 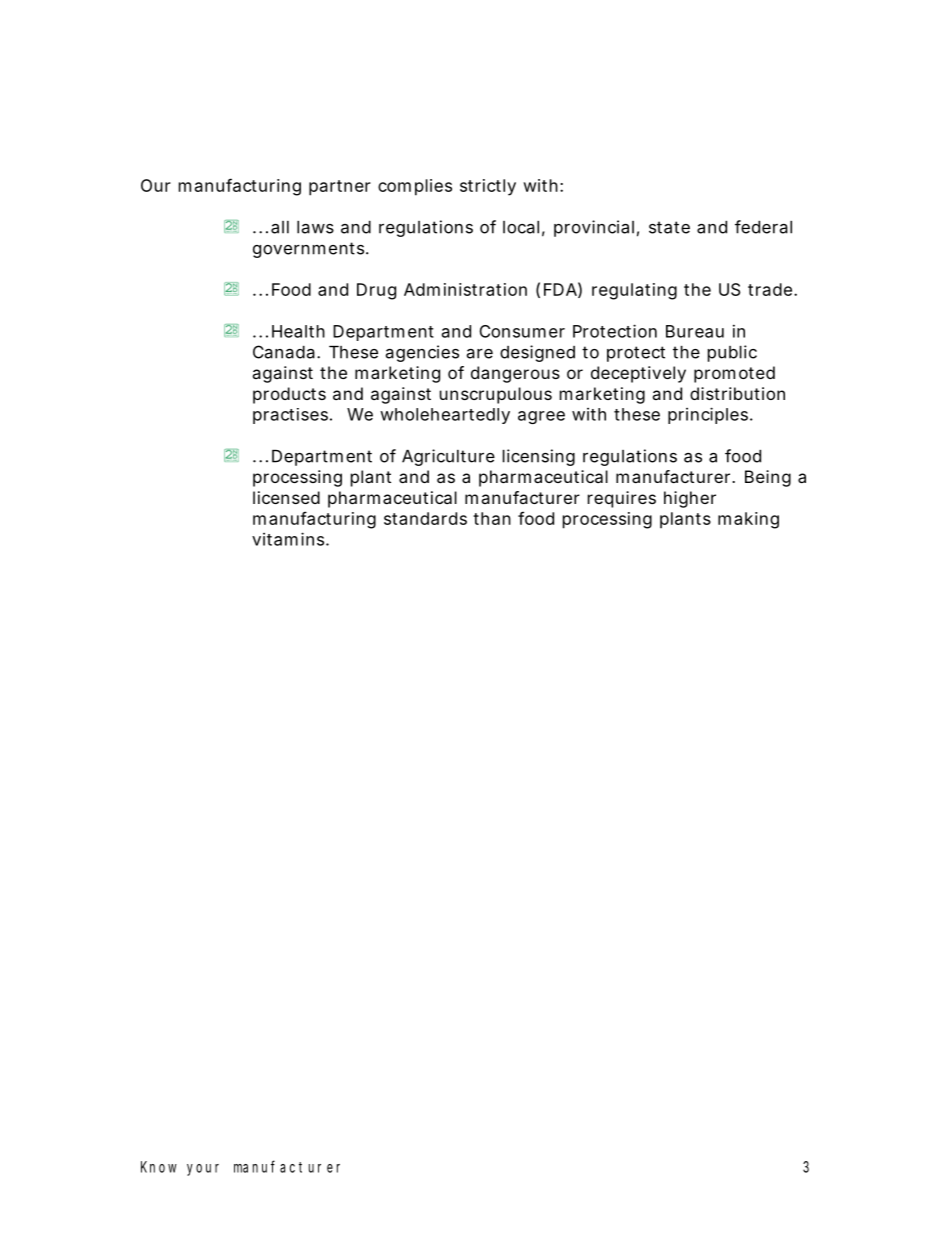 What do you see at coordinates (748, 520) in the screenshot?
I see `making` at bounding box center [748, 520].
